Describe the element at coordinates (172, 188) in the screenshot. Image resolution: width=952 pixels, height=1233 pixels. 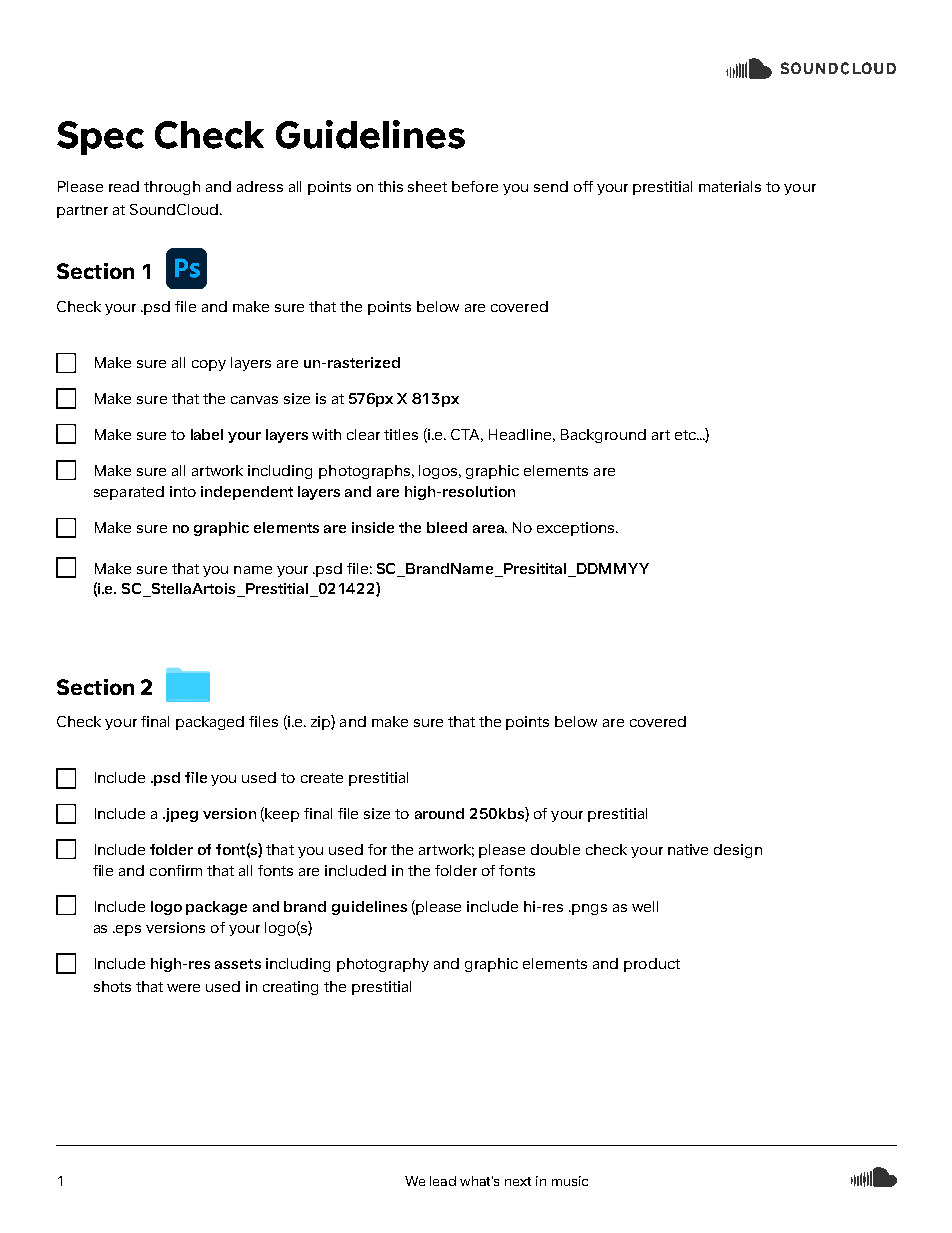
I see `through` at that location.
